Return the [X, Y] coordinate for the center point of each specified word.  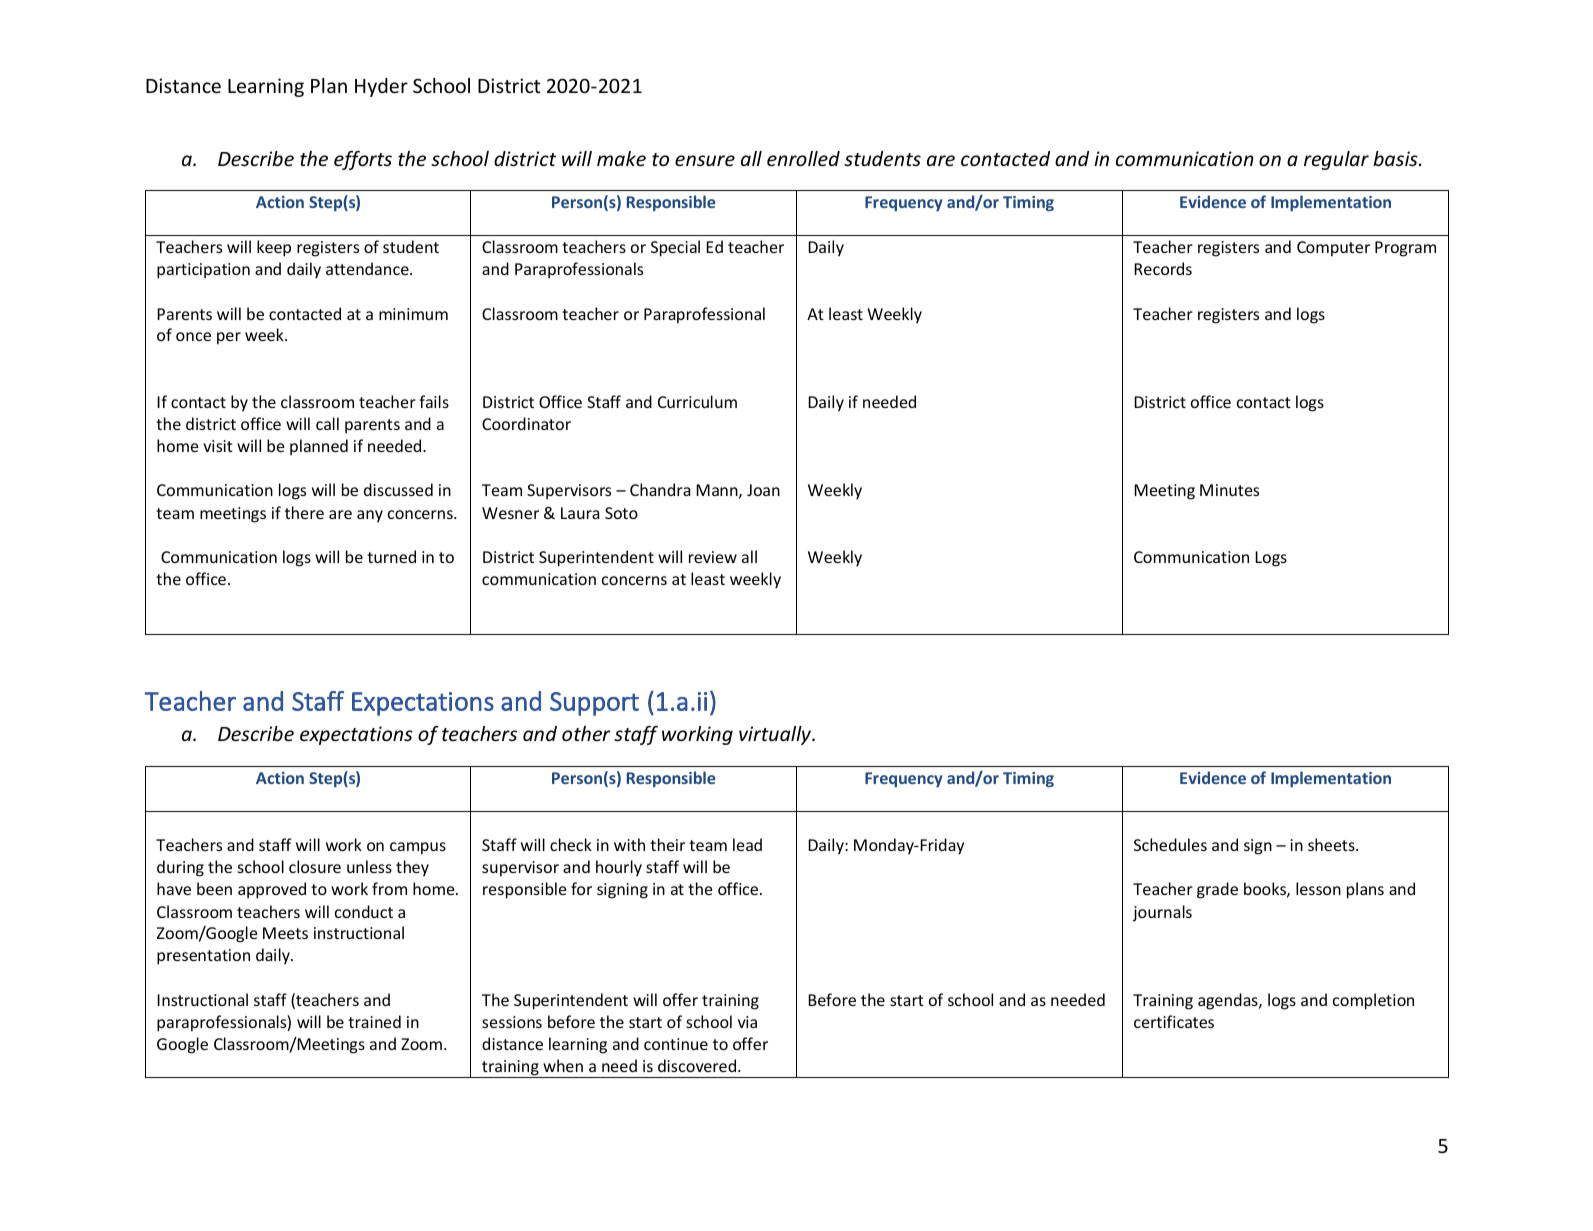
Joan [763, 490]
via [747, 1022]
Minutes [1229, 490]
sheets [1332, 844]
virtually [776, 735]
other [586, 733]
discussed [398, 489]
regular [1336, 160]
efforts [363, 160]
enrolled [803, 158]
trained [374, 1021]
